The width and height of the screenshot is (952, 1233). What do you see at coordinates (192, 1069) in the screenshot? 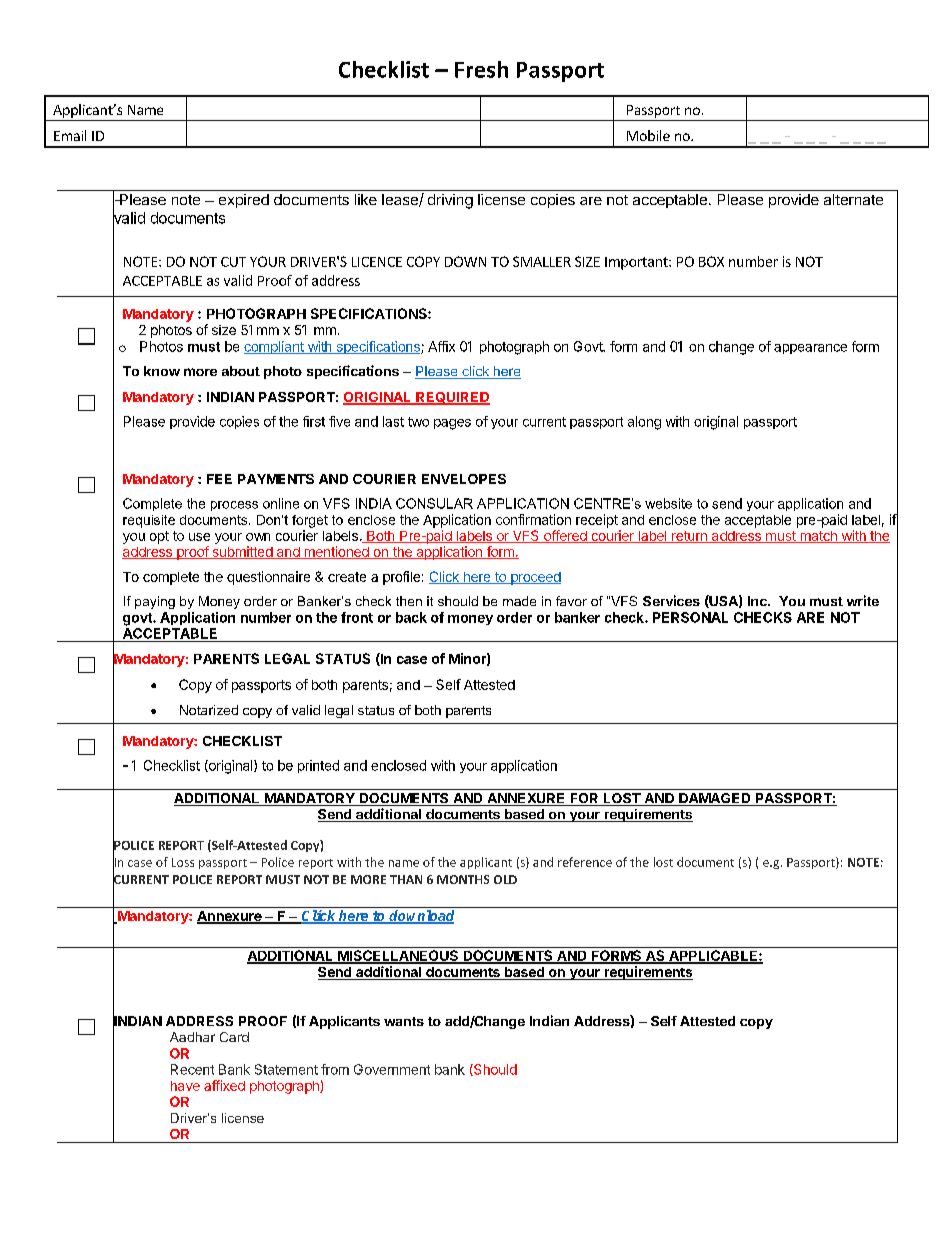
I see `Recent` at bounding box center [192, 1069].
